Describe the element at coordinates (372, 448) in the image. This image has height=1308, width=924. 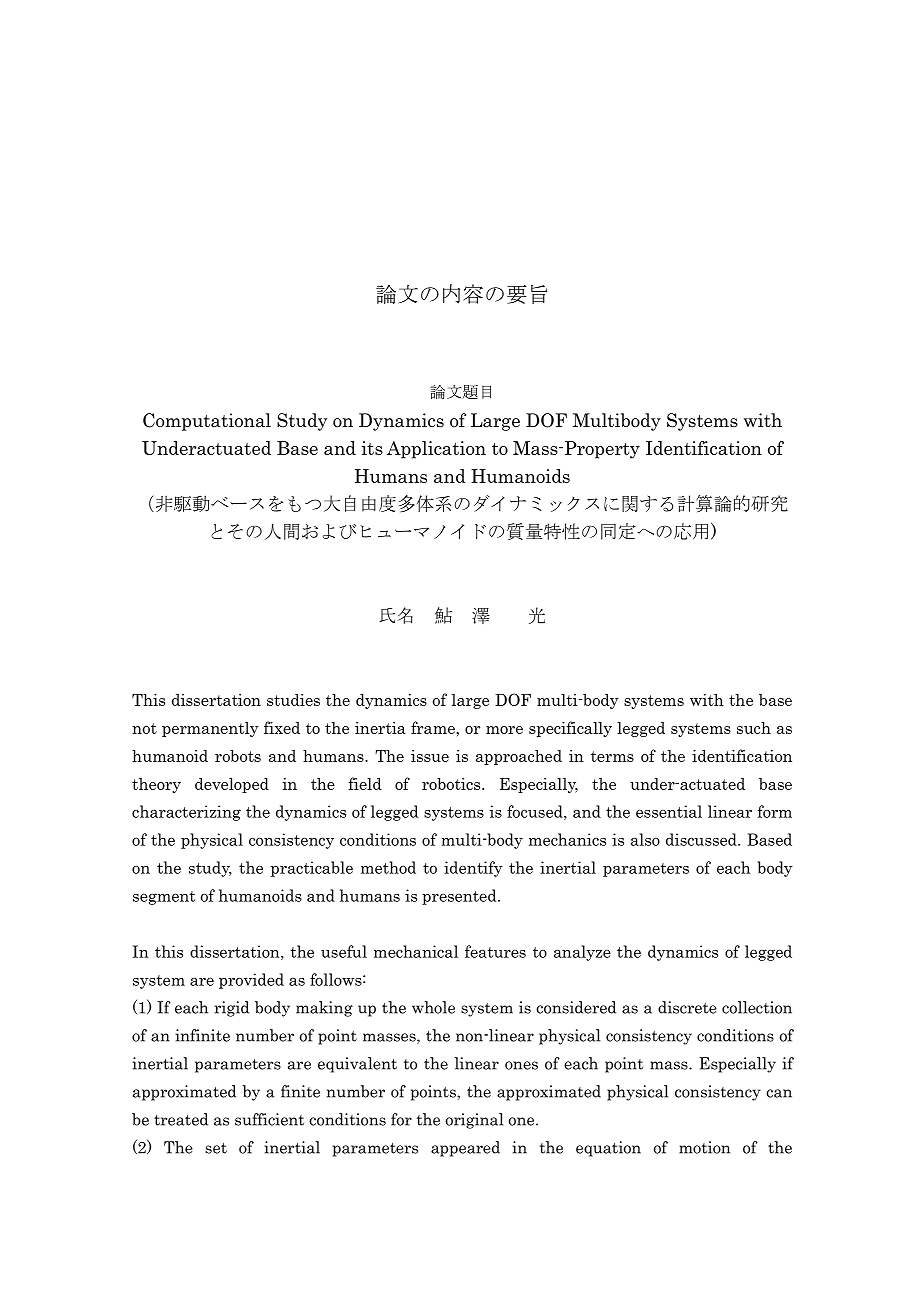
I see `its` at that location.
